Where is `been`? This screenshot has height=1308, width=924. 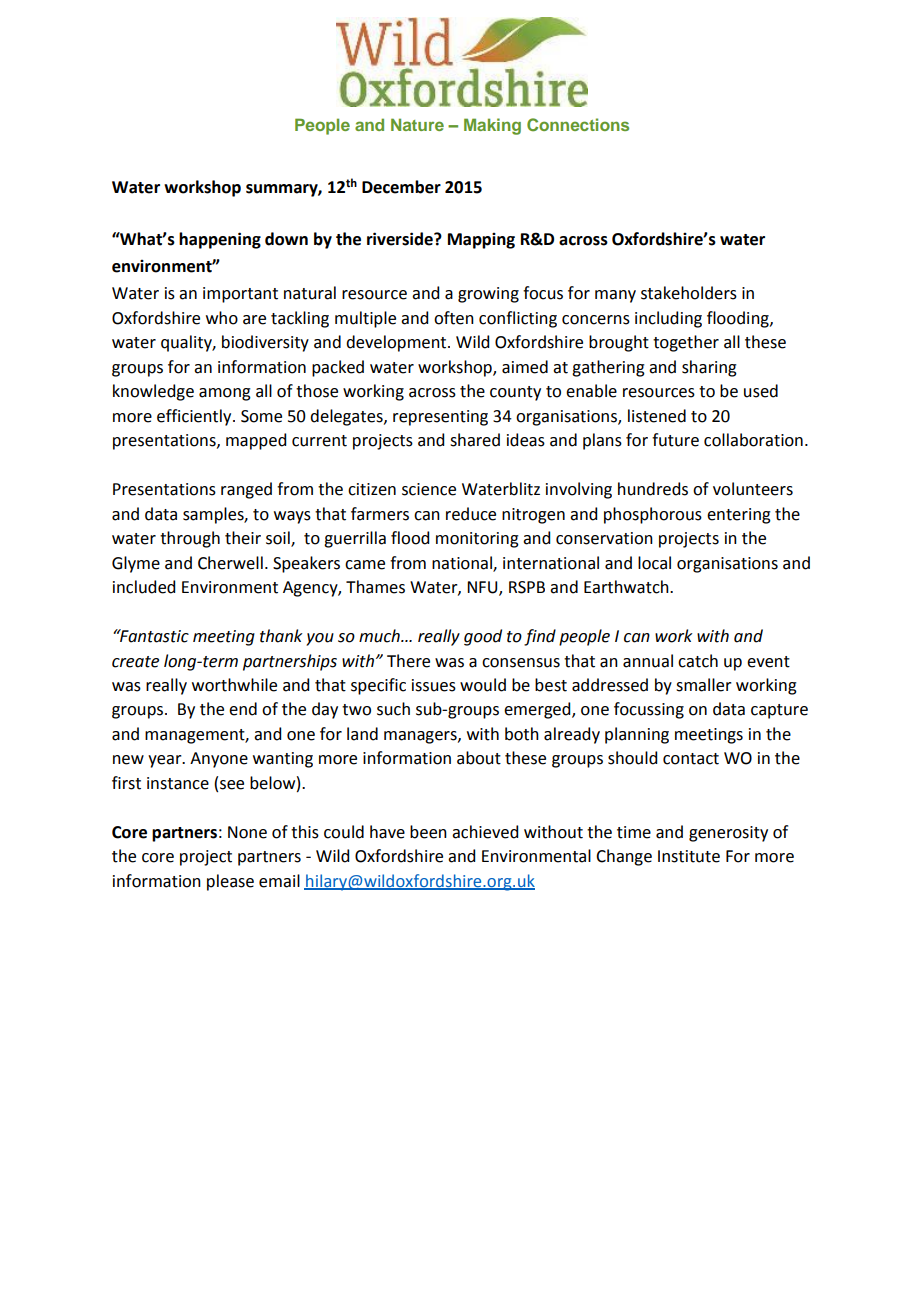 been is located at coordinates (428, 832).
